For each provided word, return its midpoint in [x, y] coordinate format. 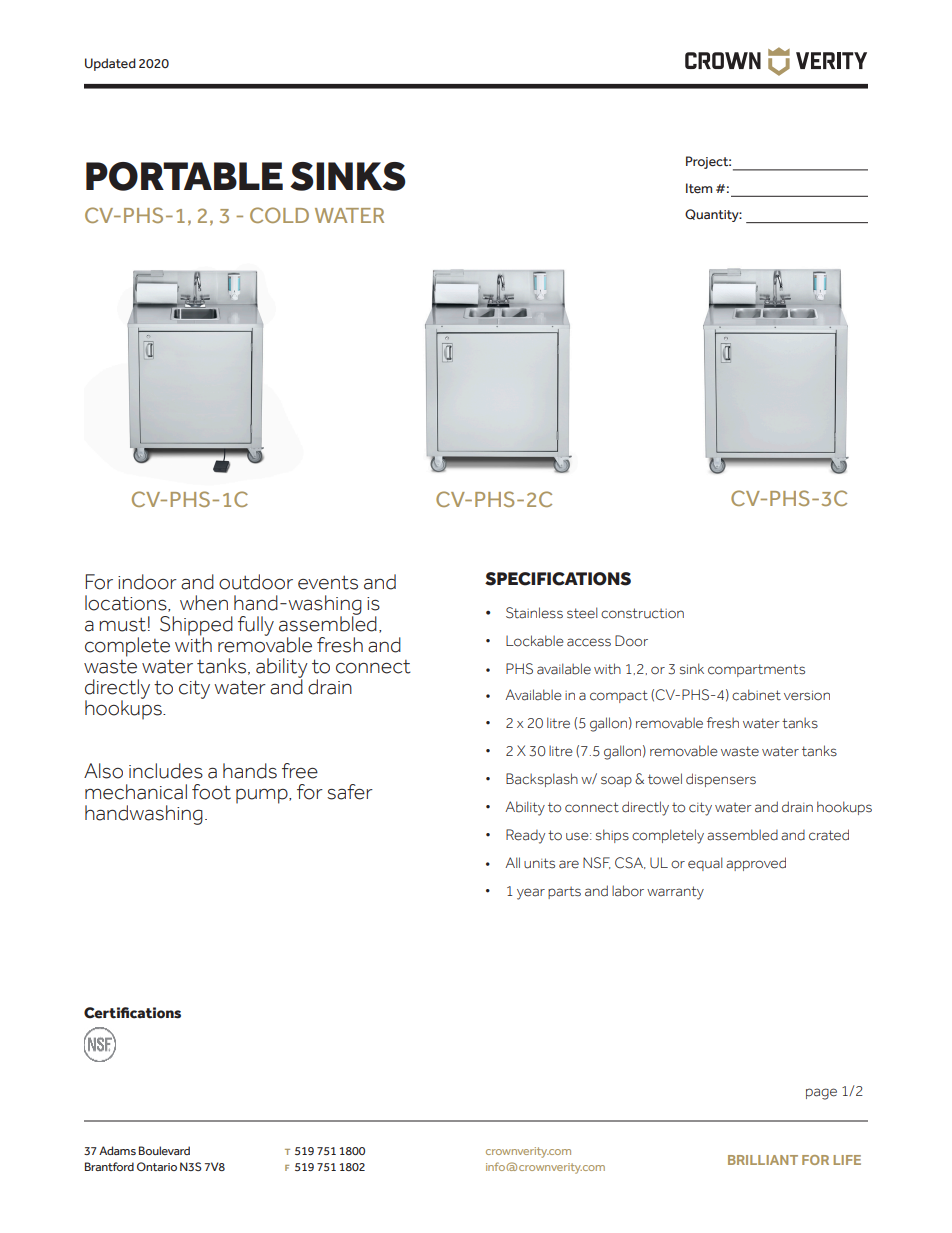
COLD [279, 215]
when [204, 603]
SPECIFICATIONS [558, 579]
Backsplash [542, 780]
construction [642, 613]
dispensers [721, 780]
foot [211, 792]
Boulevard [164, 1150]
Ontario [157, 1166]
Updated [110, 64]
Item [699, 188]
